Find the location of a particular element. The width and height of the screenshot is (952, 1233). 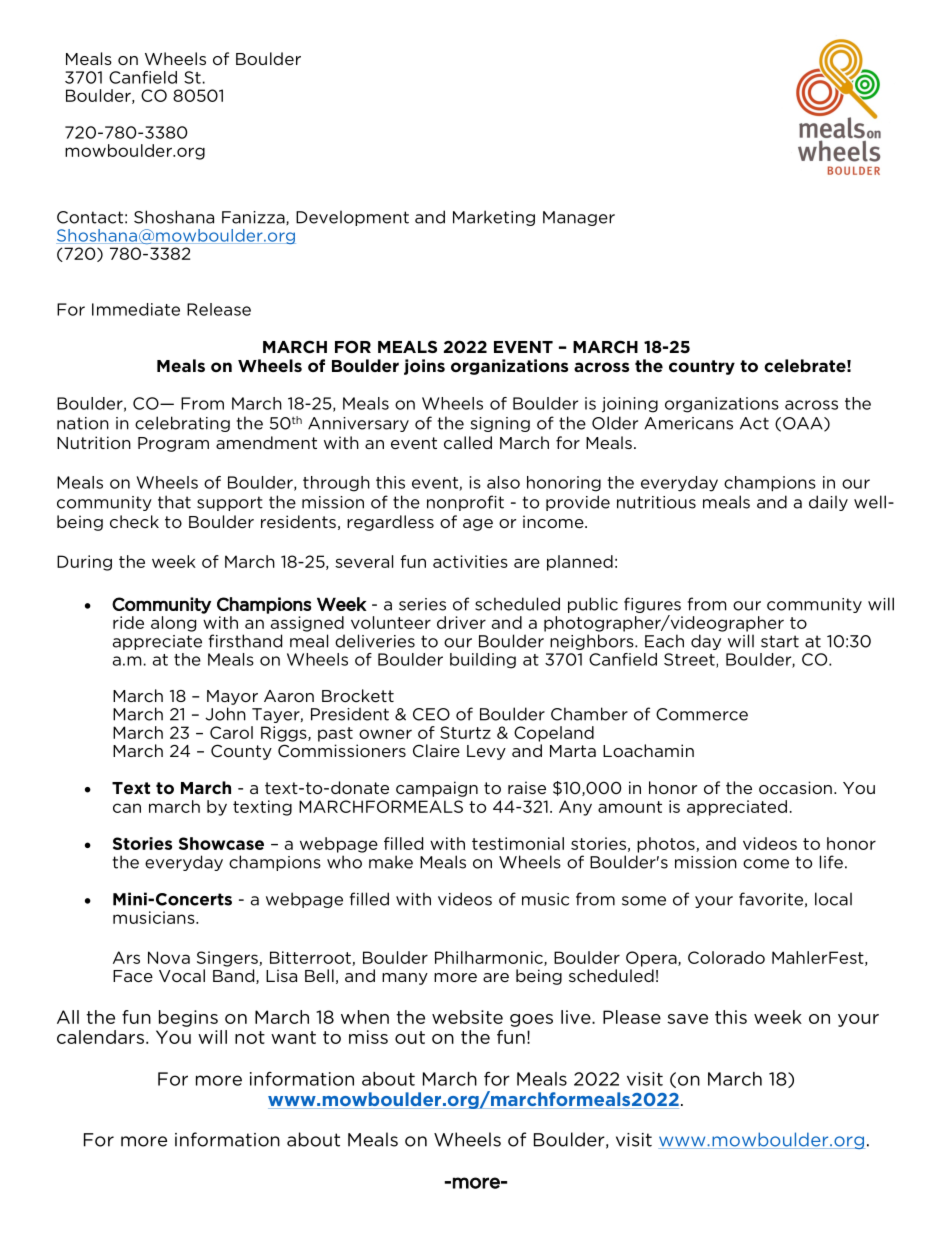

Claire is located at coordinates (436, 750).
